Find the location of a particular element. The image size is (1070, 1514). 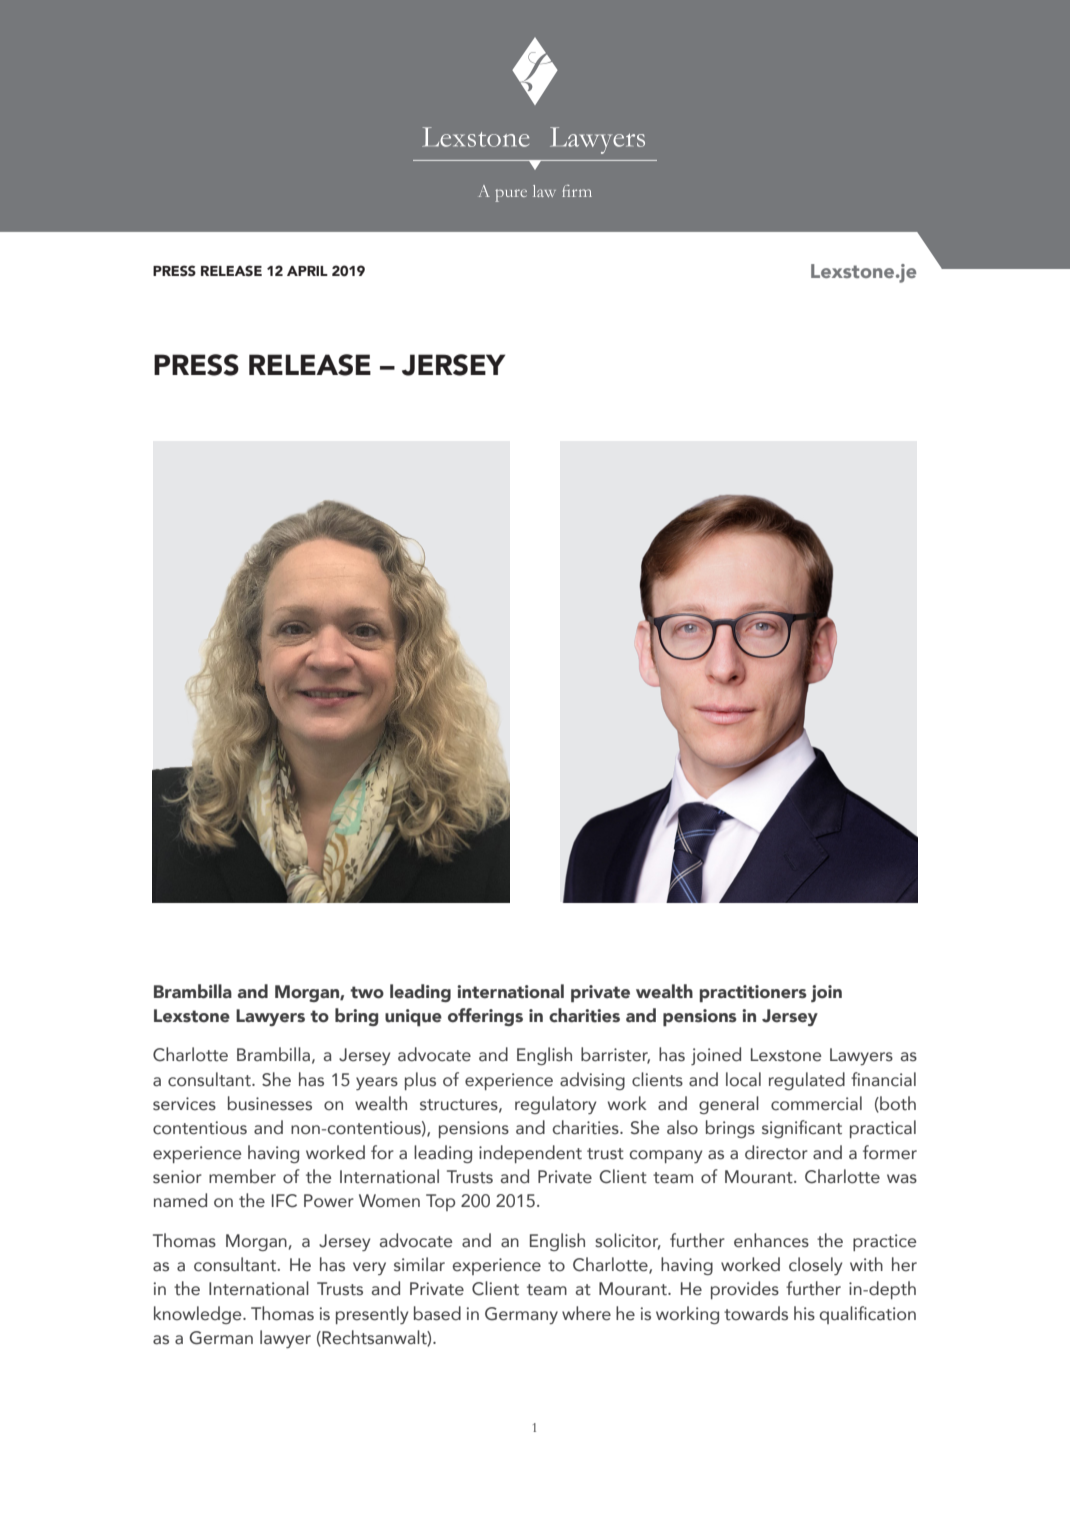

financial is located at coordinates (883, 1079).
